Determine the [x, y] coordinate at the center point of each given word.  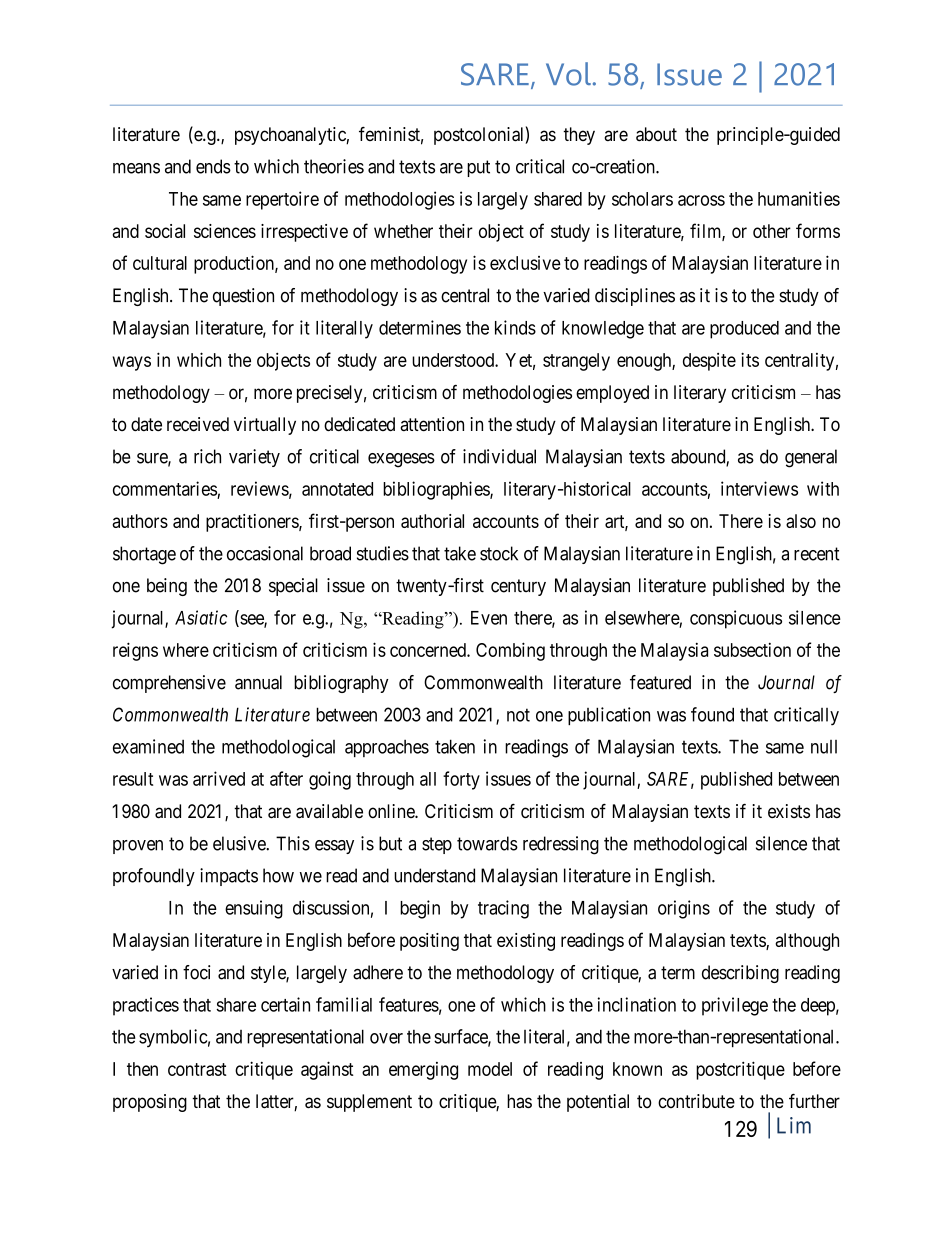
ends [213, 166]
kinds [515, 327]
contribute [696, 1101]
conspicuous [736, 619]
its [750, 359]
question [243, 297]
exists [789, 811]
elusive [240, 843]
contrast [197, 1069]
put [478, 168]
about [656, 134]
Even [489, 618]
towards [487, 843]
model [490, 1069]
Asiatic [201, 617]
